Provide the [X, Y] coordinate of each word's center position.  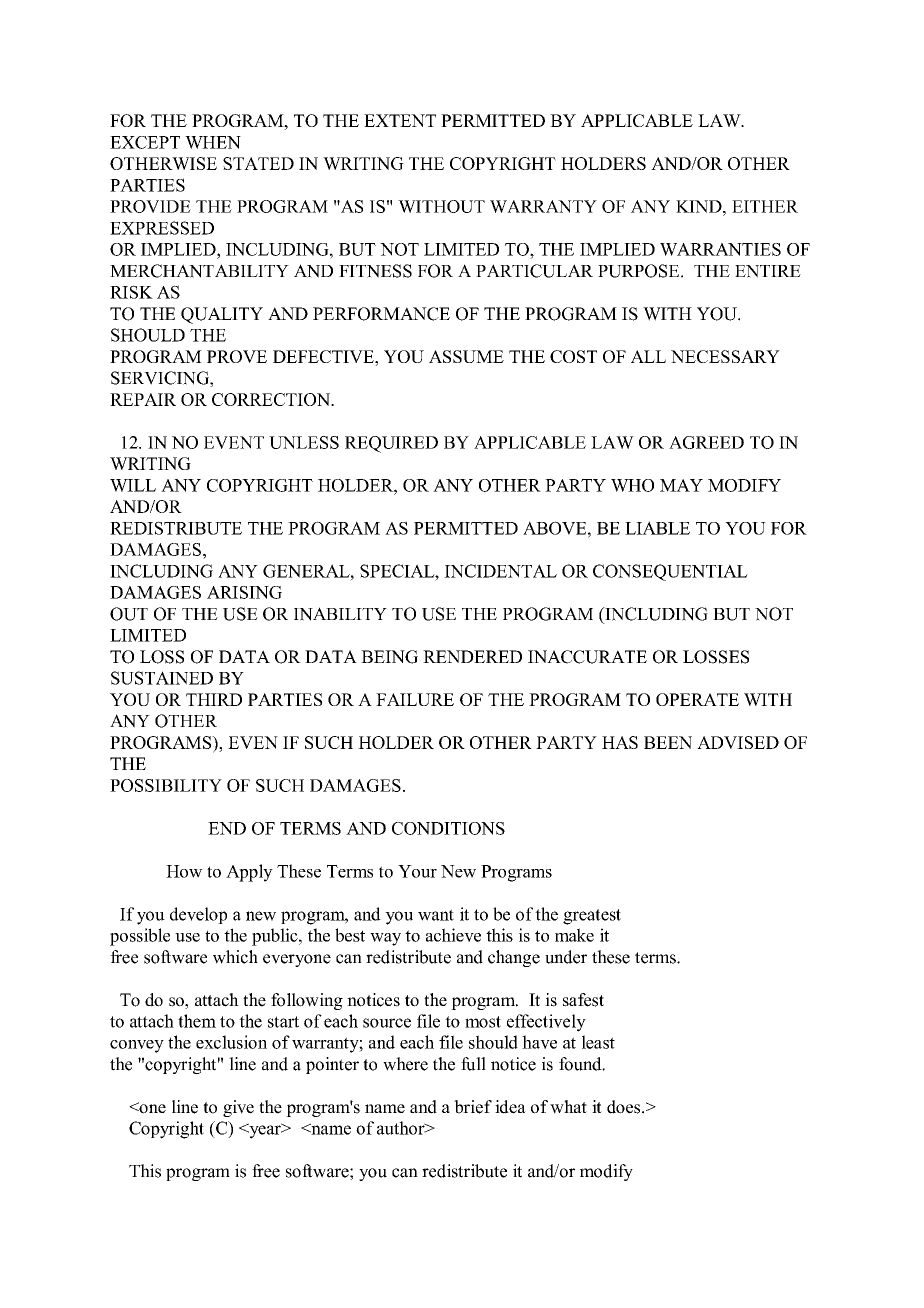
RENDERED [472, 656]
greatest [592, 917]
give [238, 1108]
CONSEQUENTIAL [670, 572]
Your [417, 871]
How [184, 871]
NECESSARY [725, 356]
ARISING [244, 592]
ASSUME [466, 356]
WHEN [213, 142]
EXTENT [400, 120]
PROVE [237, 356]
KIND [700, 206]
